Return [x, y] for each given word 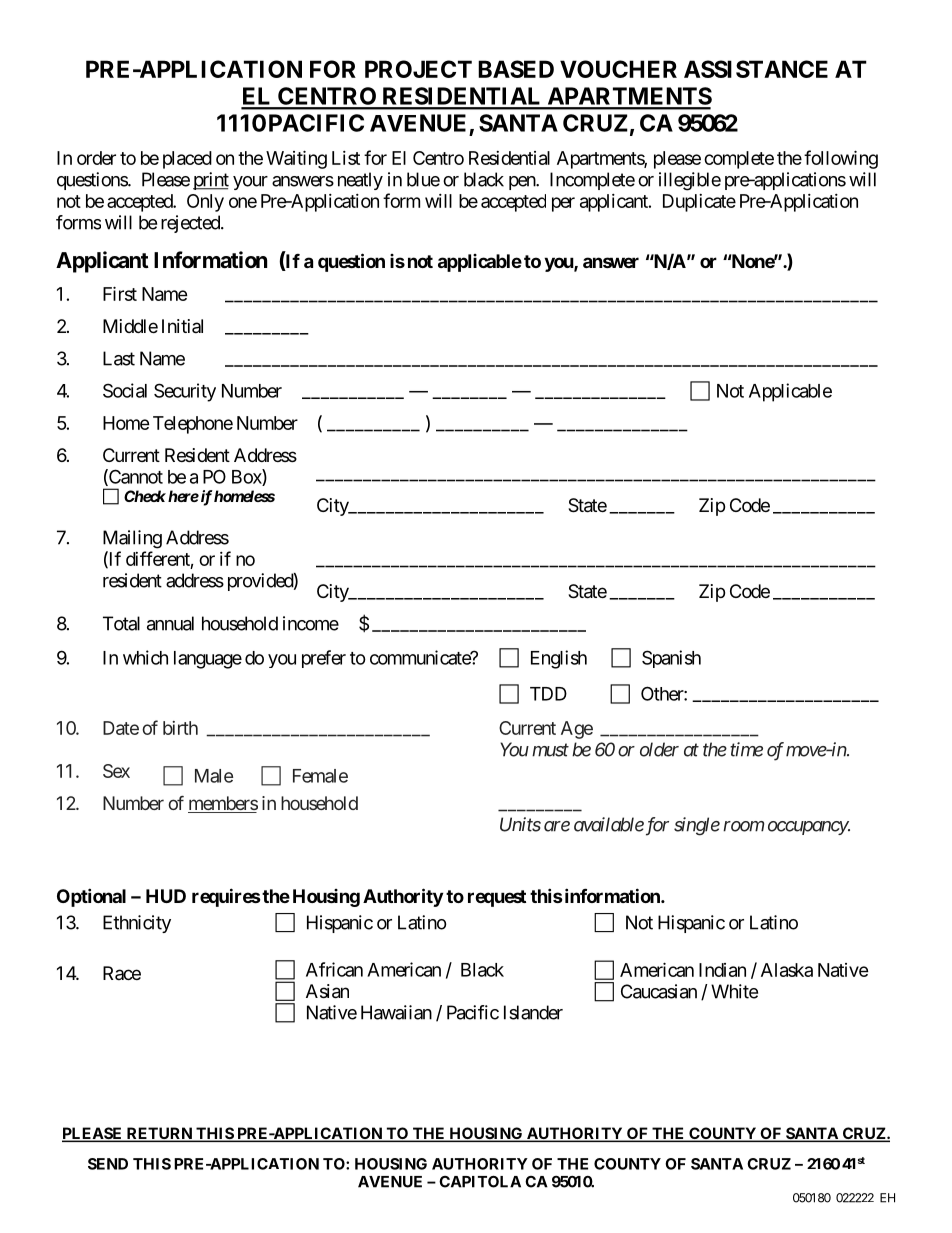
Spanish [671, 659]
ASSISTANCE [756, 69]
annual [170, 623]
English [559, 659]
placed [187, 160]
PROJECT [418, 69]
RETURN [159, 1134]
